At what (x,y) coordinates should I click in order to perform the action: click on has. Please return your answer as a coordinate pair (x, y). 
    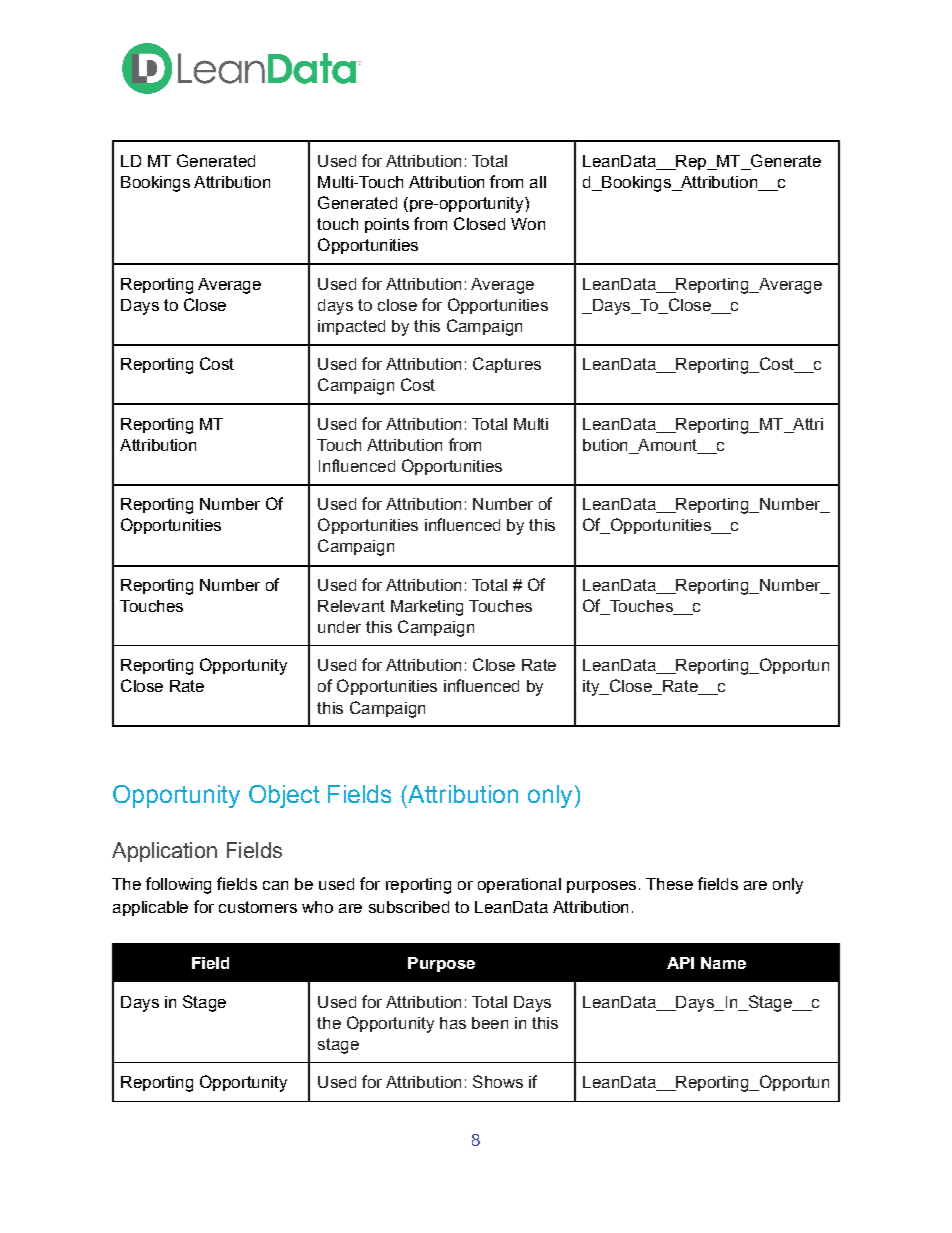
    Looking at the image, I should click on (453, 1023).
